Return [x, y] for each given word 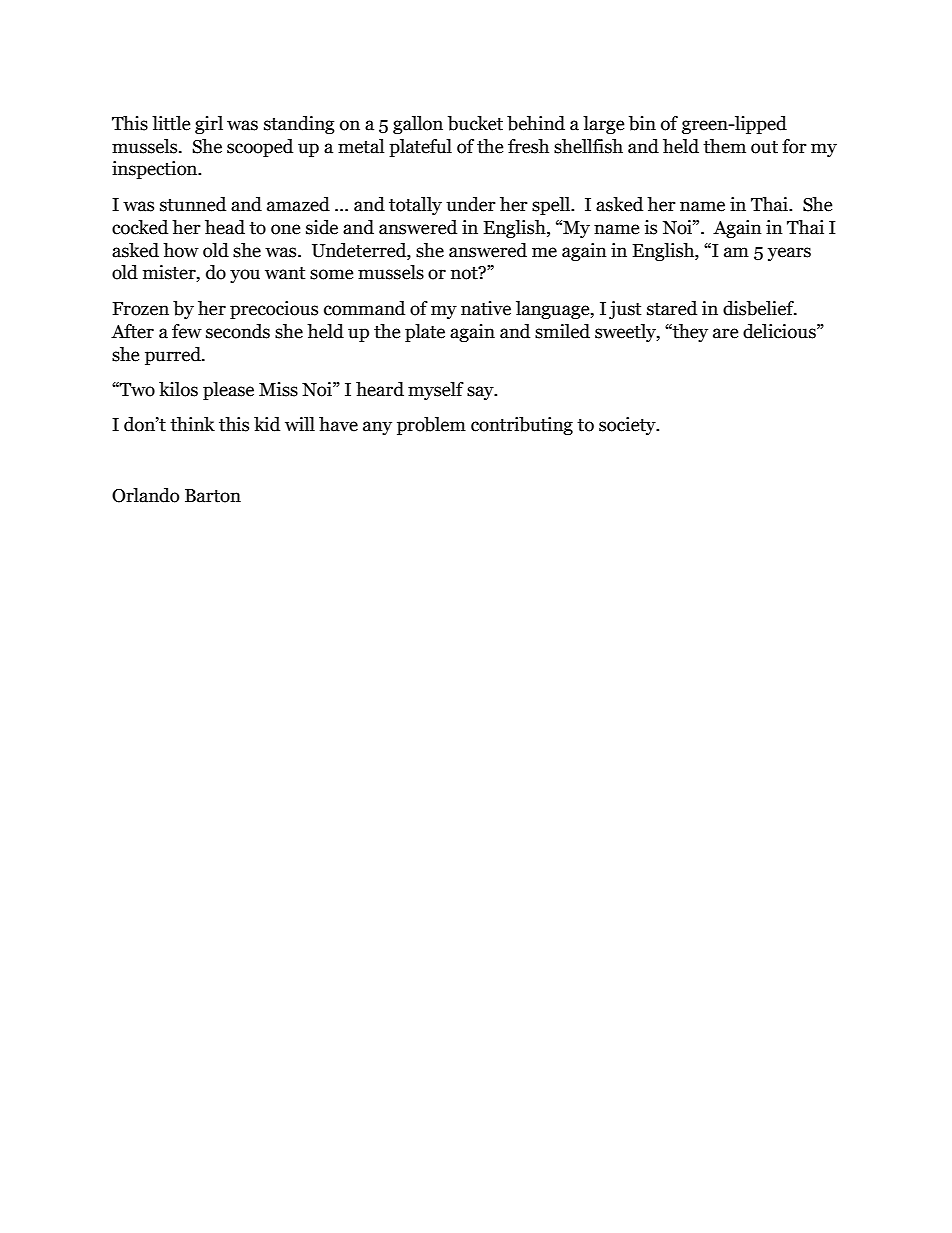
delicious [780, 331]
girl [209, 125]
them [724, 146]
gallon [418, 125]
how [181, 250]
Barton [213, 496]
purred [174, 356]
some [332, 274]
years [789, 254]
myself [436, 391]
